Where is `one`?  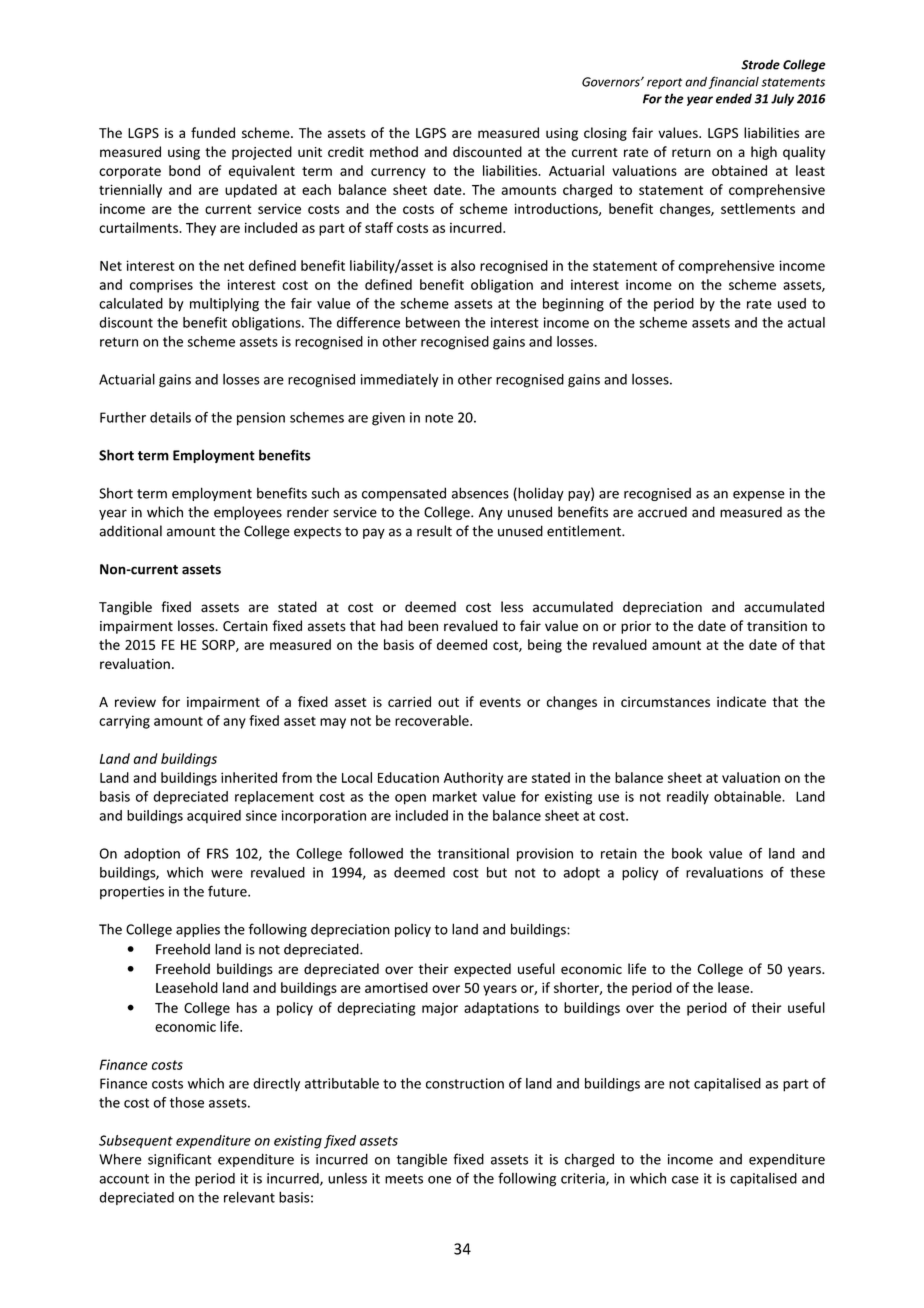 one is located at coordinates (439, 1180).
